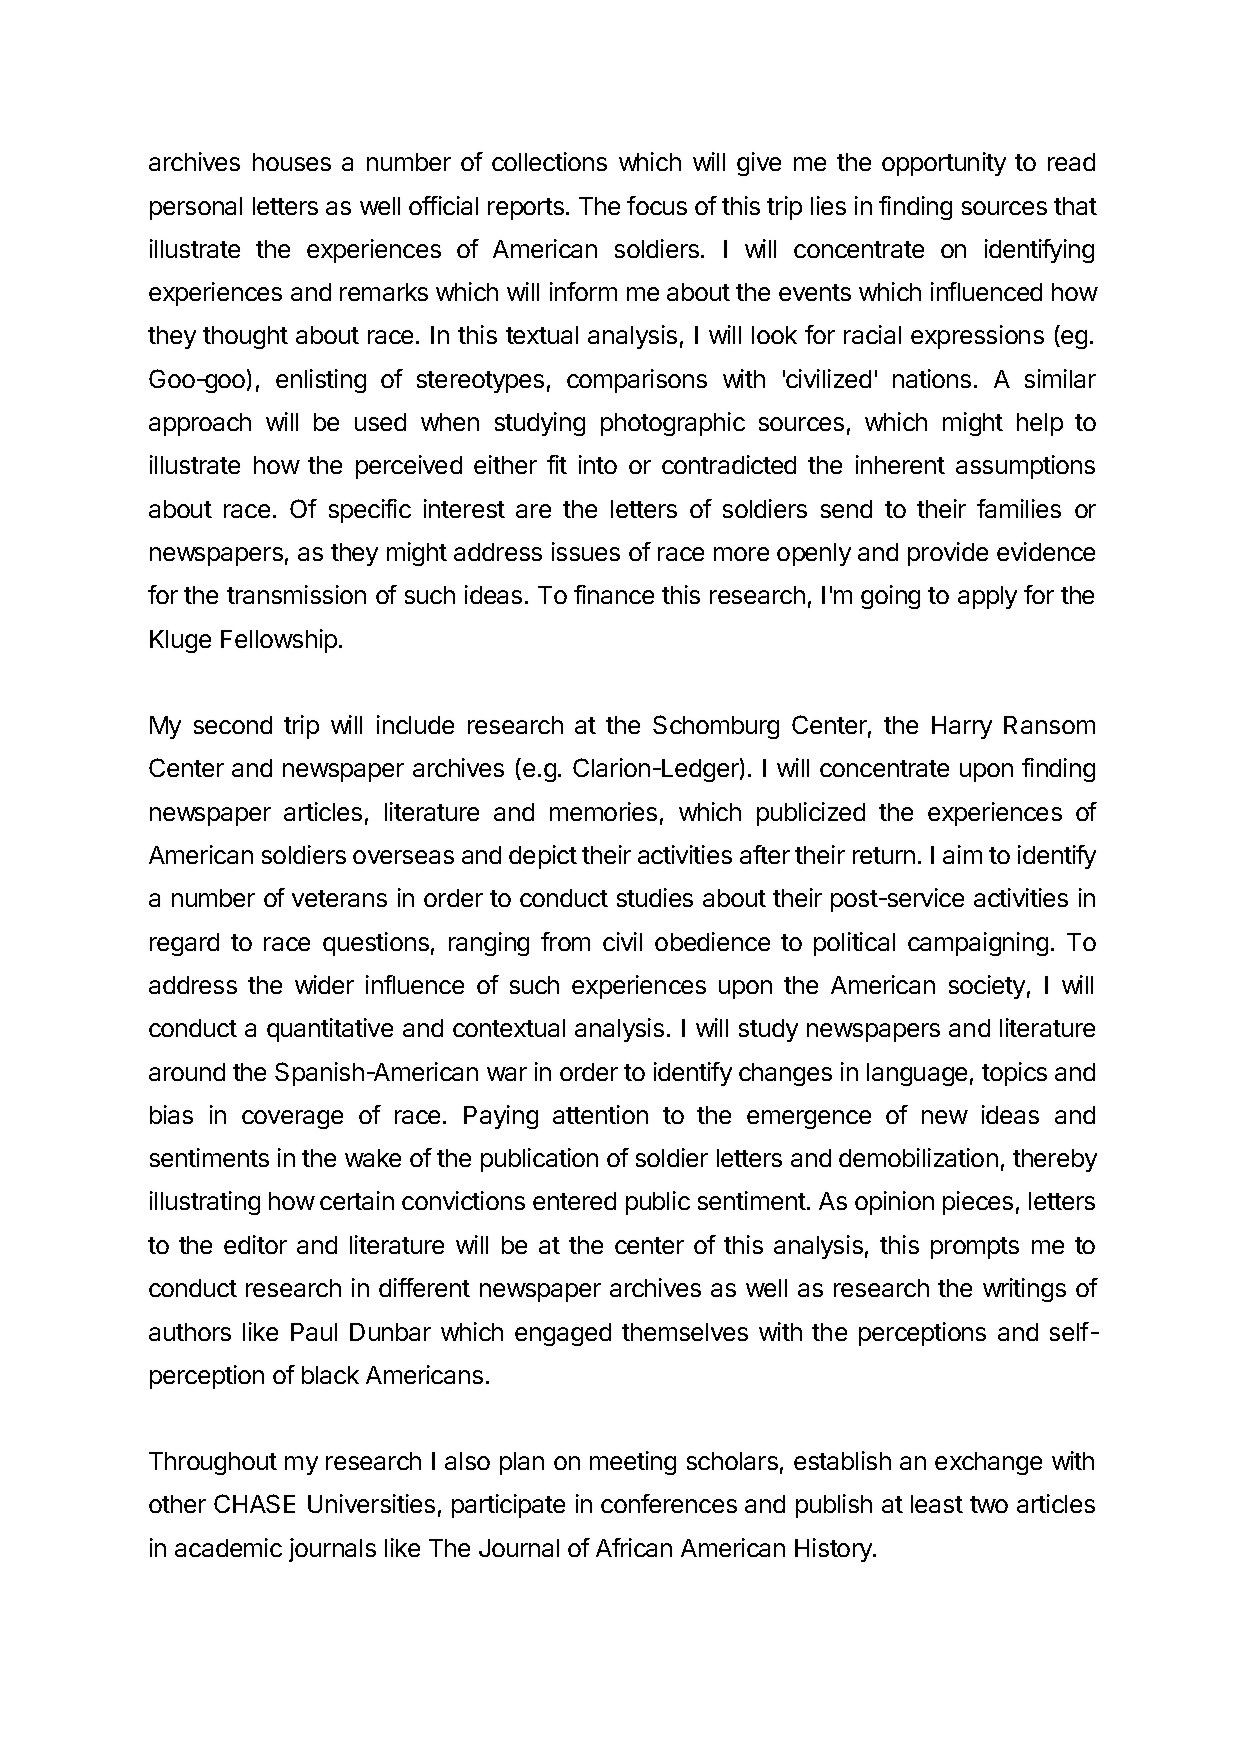  I want to click on Harry, so click(962, 727).
